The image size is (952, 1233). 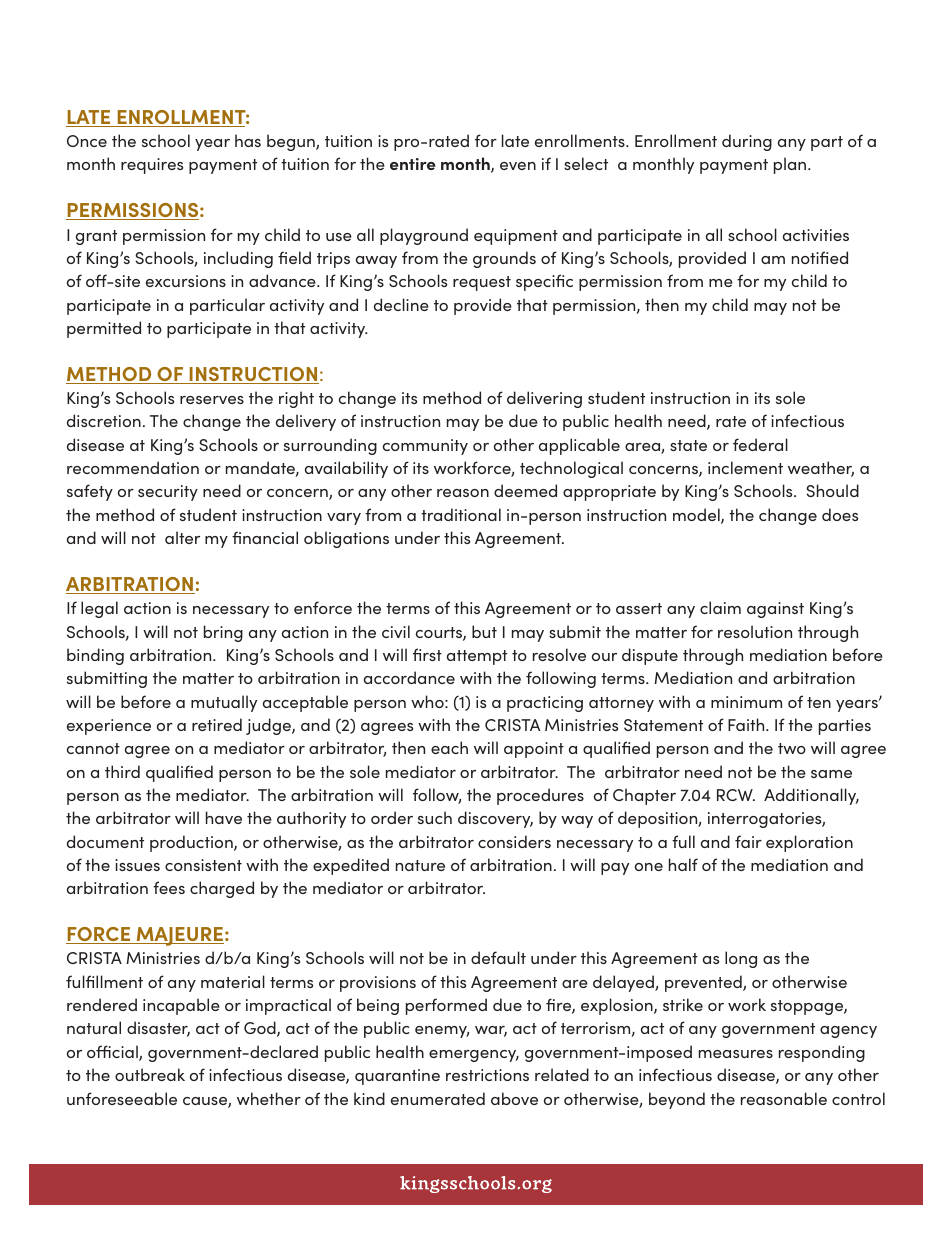 What do you see at coordinates (413, 164) in the screenshot?
I see `entire` at bounding box center [413, 164].
